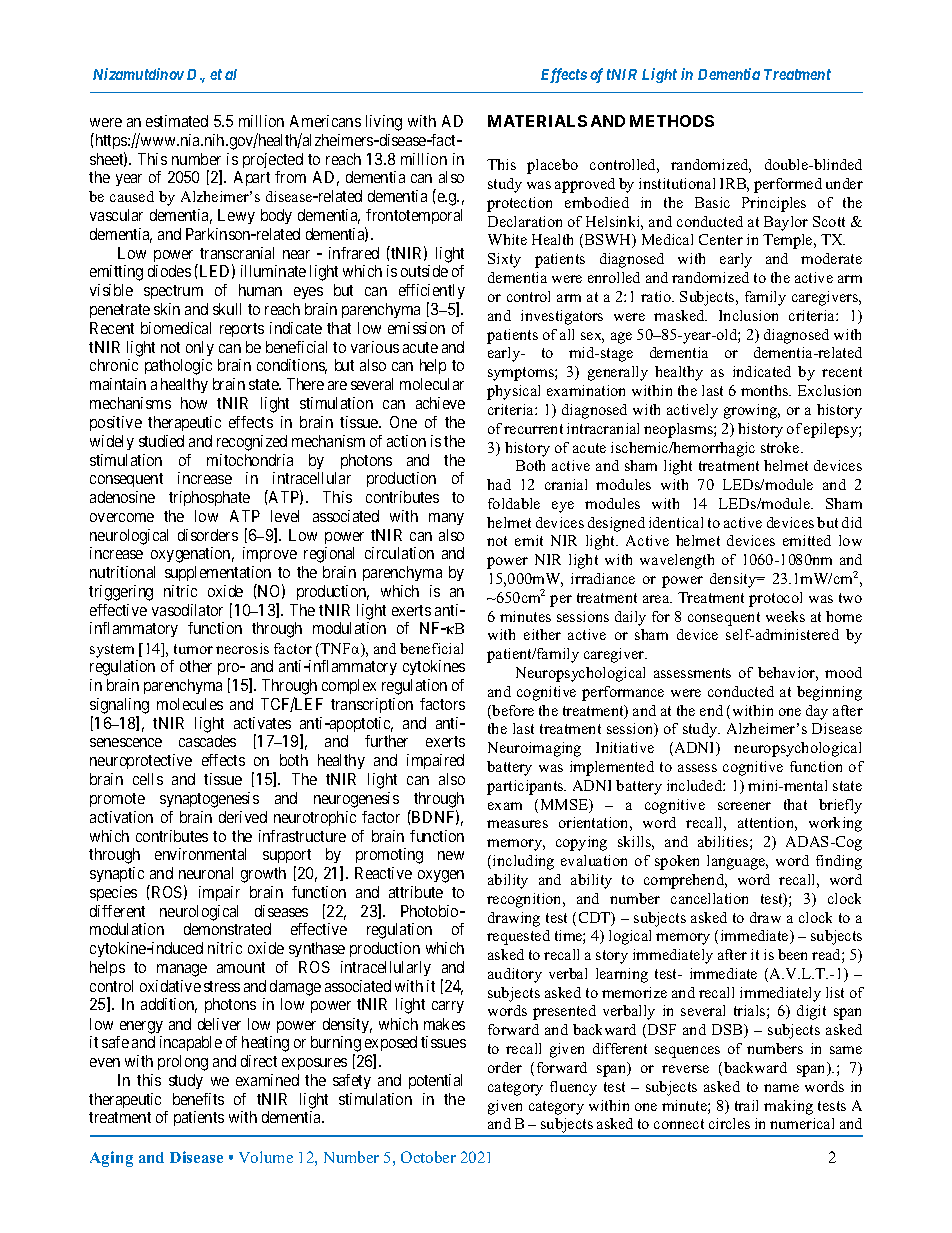  What do you see at coordinates (177, 121) in the page?
I see `estimated` at bounding box center [177, 121].
